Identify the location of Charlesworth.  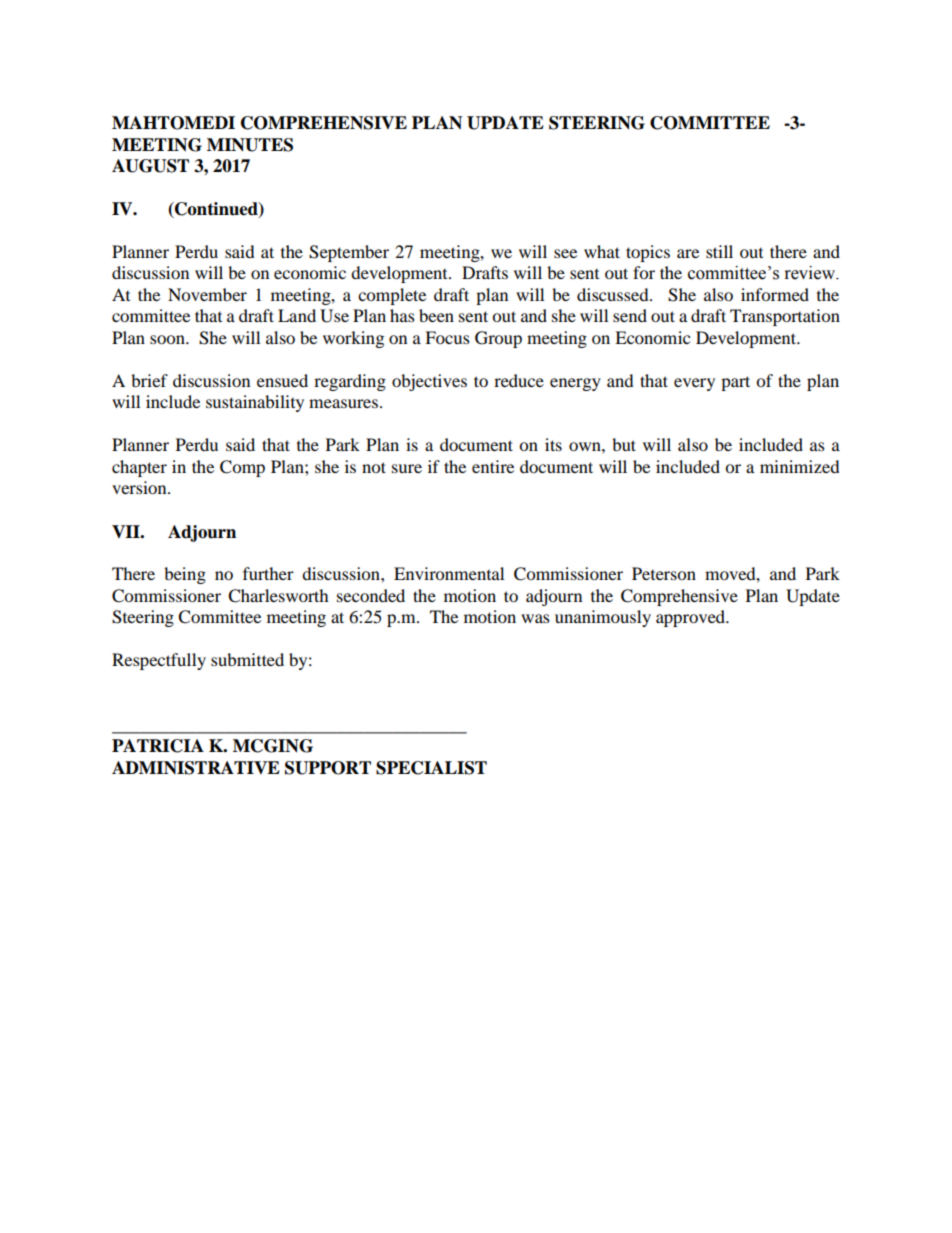
(278, 596).
